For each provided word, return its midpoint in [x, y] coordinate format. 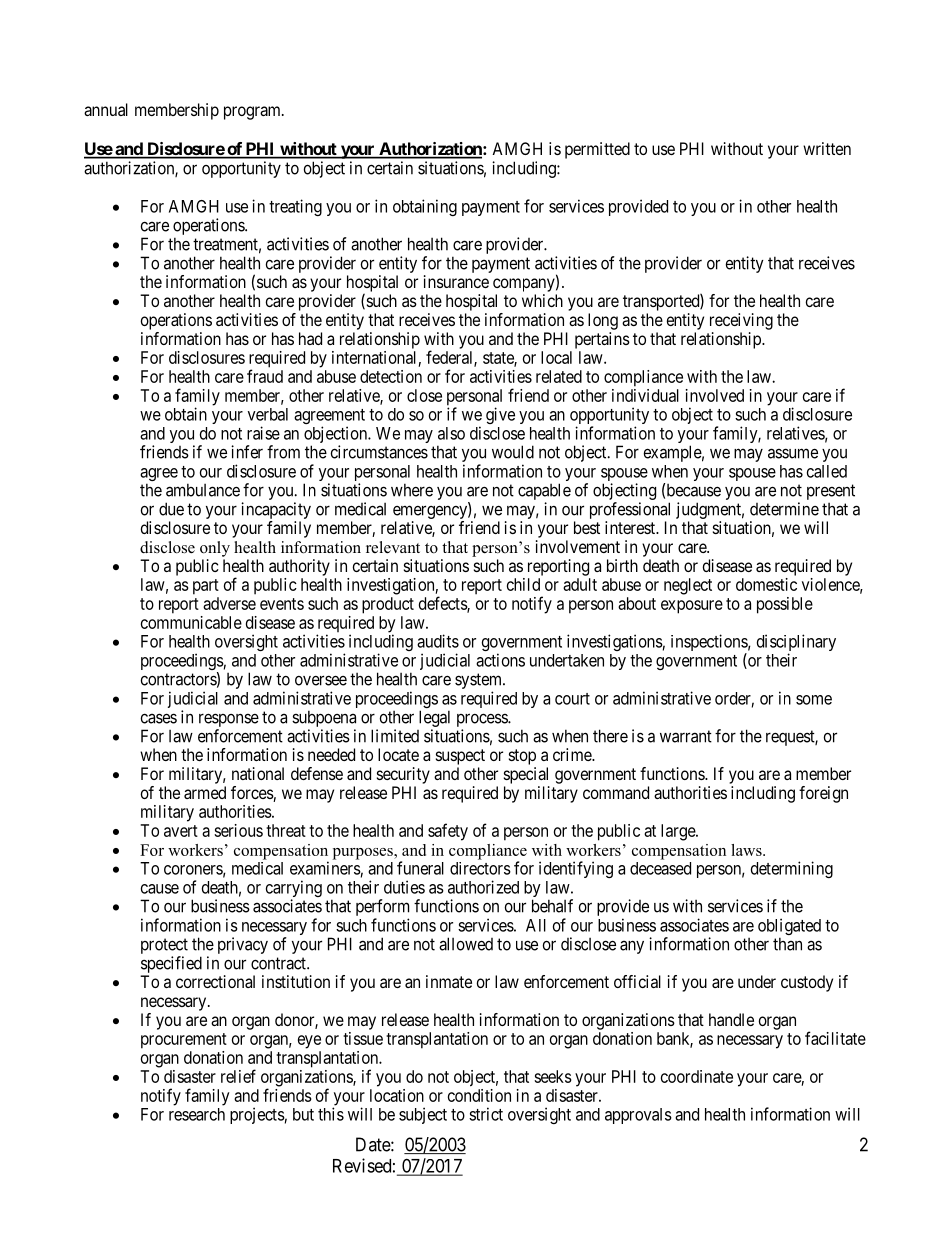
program [253, 113]
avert [181, 831]
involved [715, 395]
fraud [265, 376]
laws [747, 850]
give [500, 415]
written [827, 148]
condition [479, 1095]
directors [480, 868]
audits [438, 641]
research [197, 1114]
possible [785, 605]
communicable [191, 622]
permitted [597, 150]
